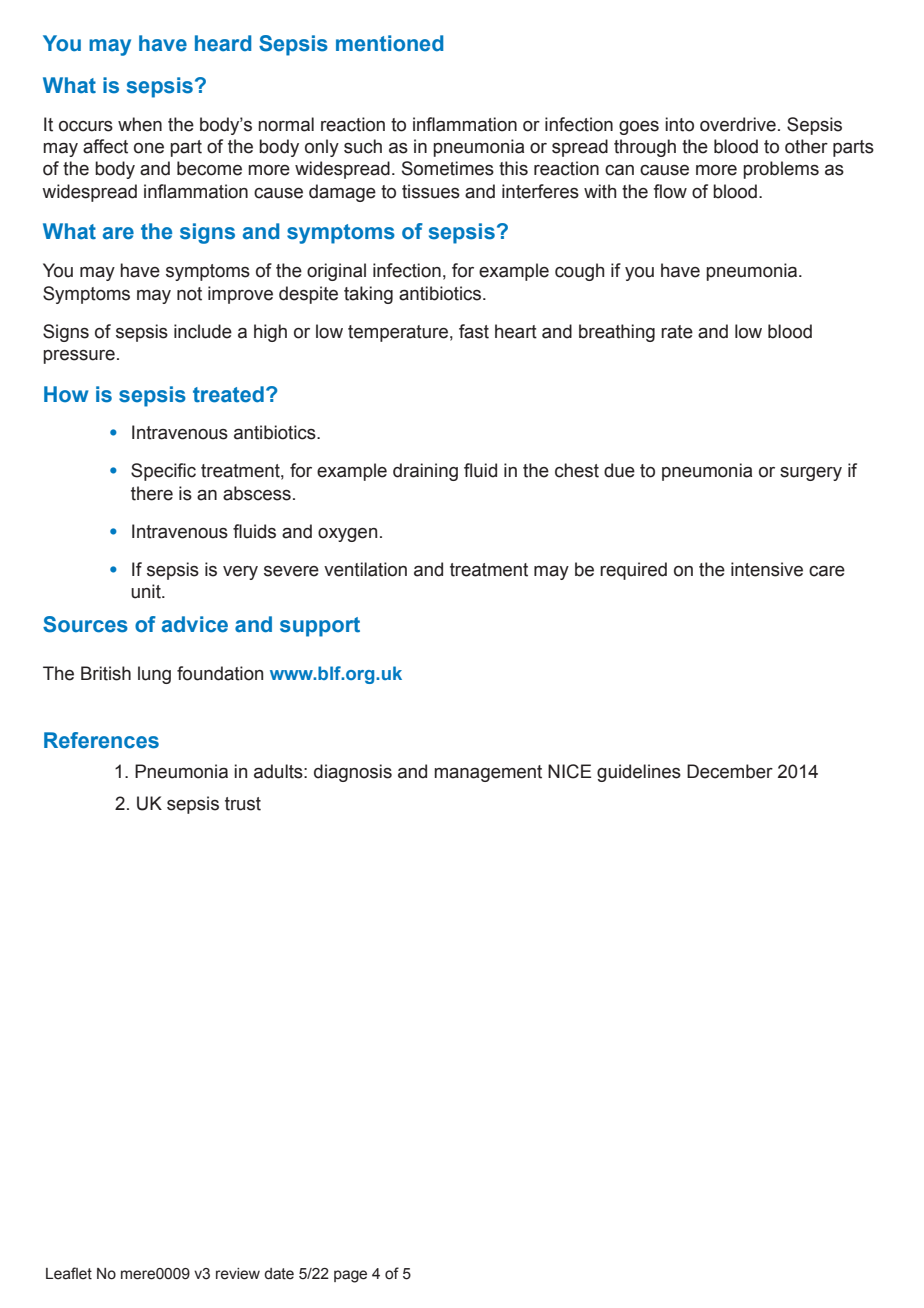 The height and width of the image is (1308, 924). Describe the element at coordinates (238, 1274) in the image. I see `review` at that location.
